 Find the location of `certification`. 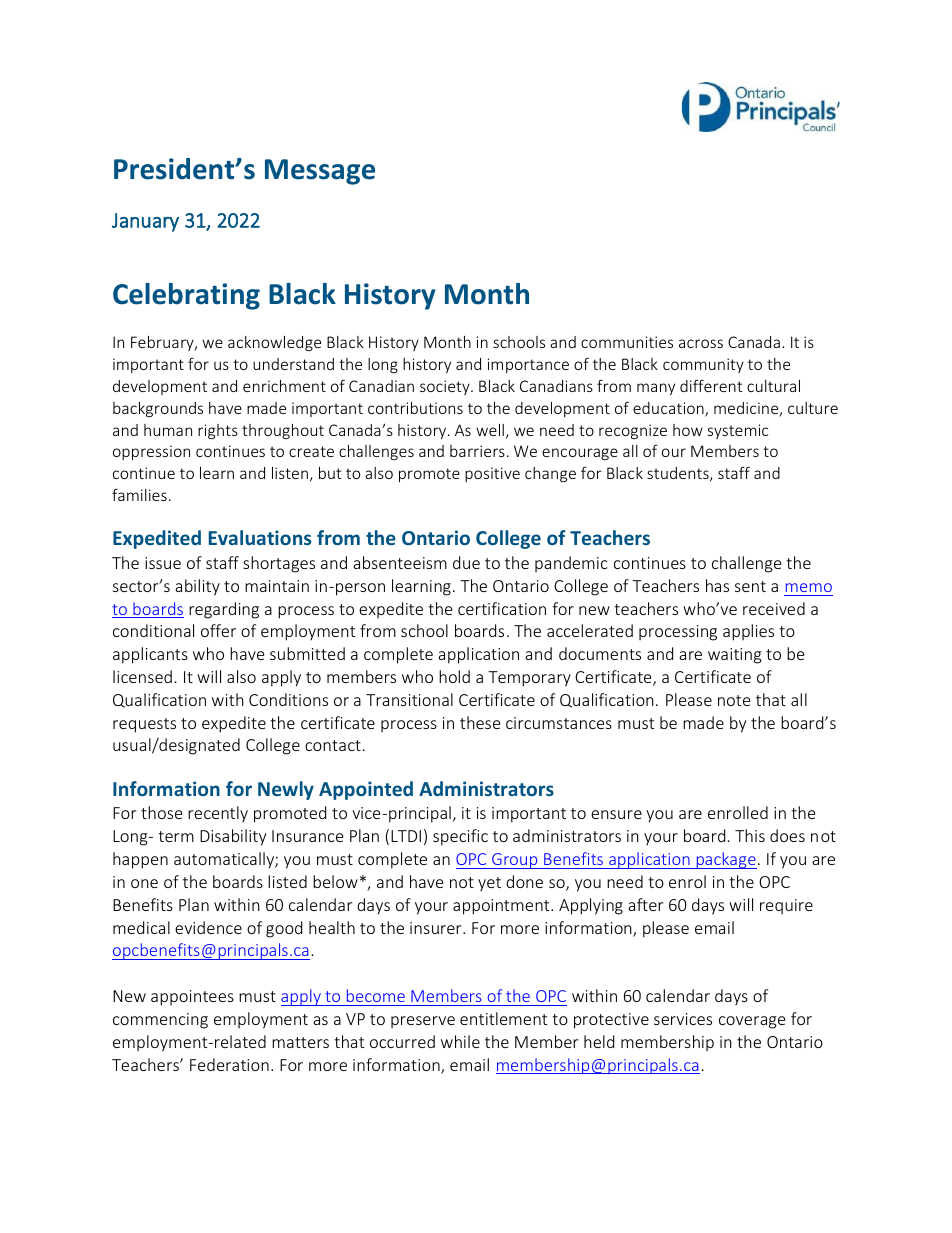

certification is located at coordinates (502, 608).
